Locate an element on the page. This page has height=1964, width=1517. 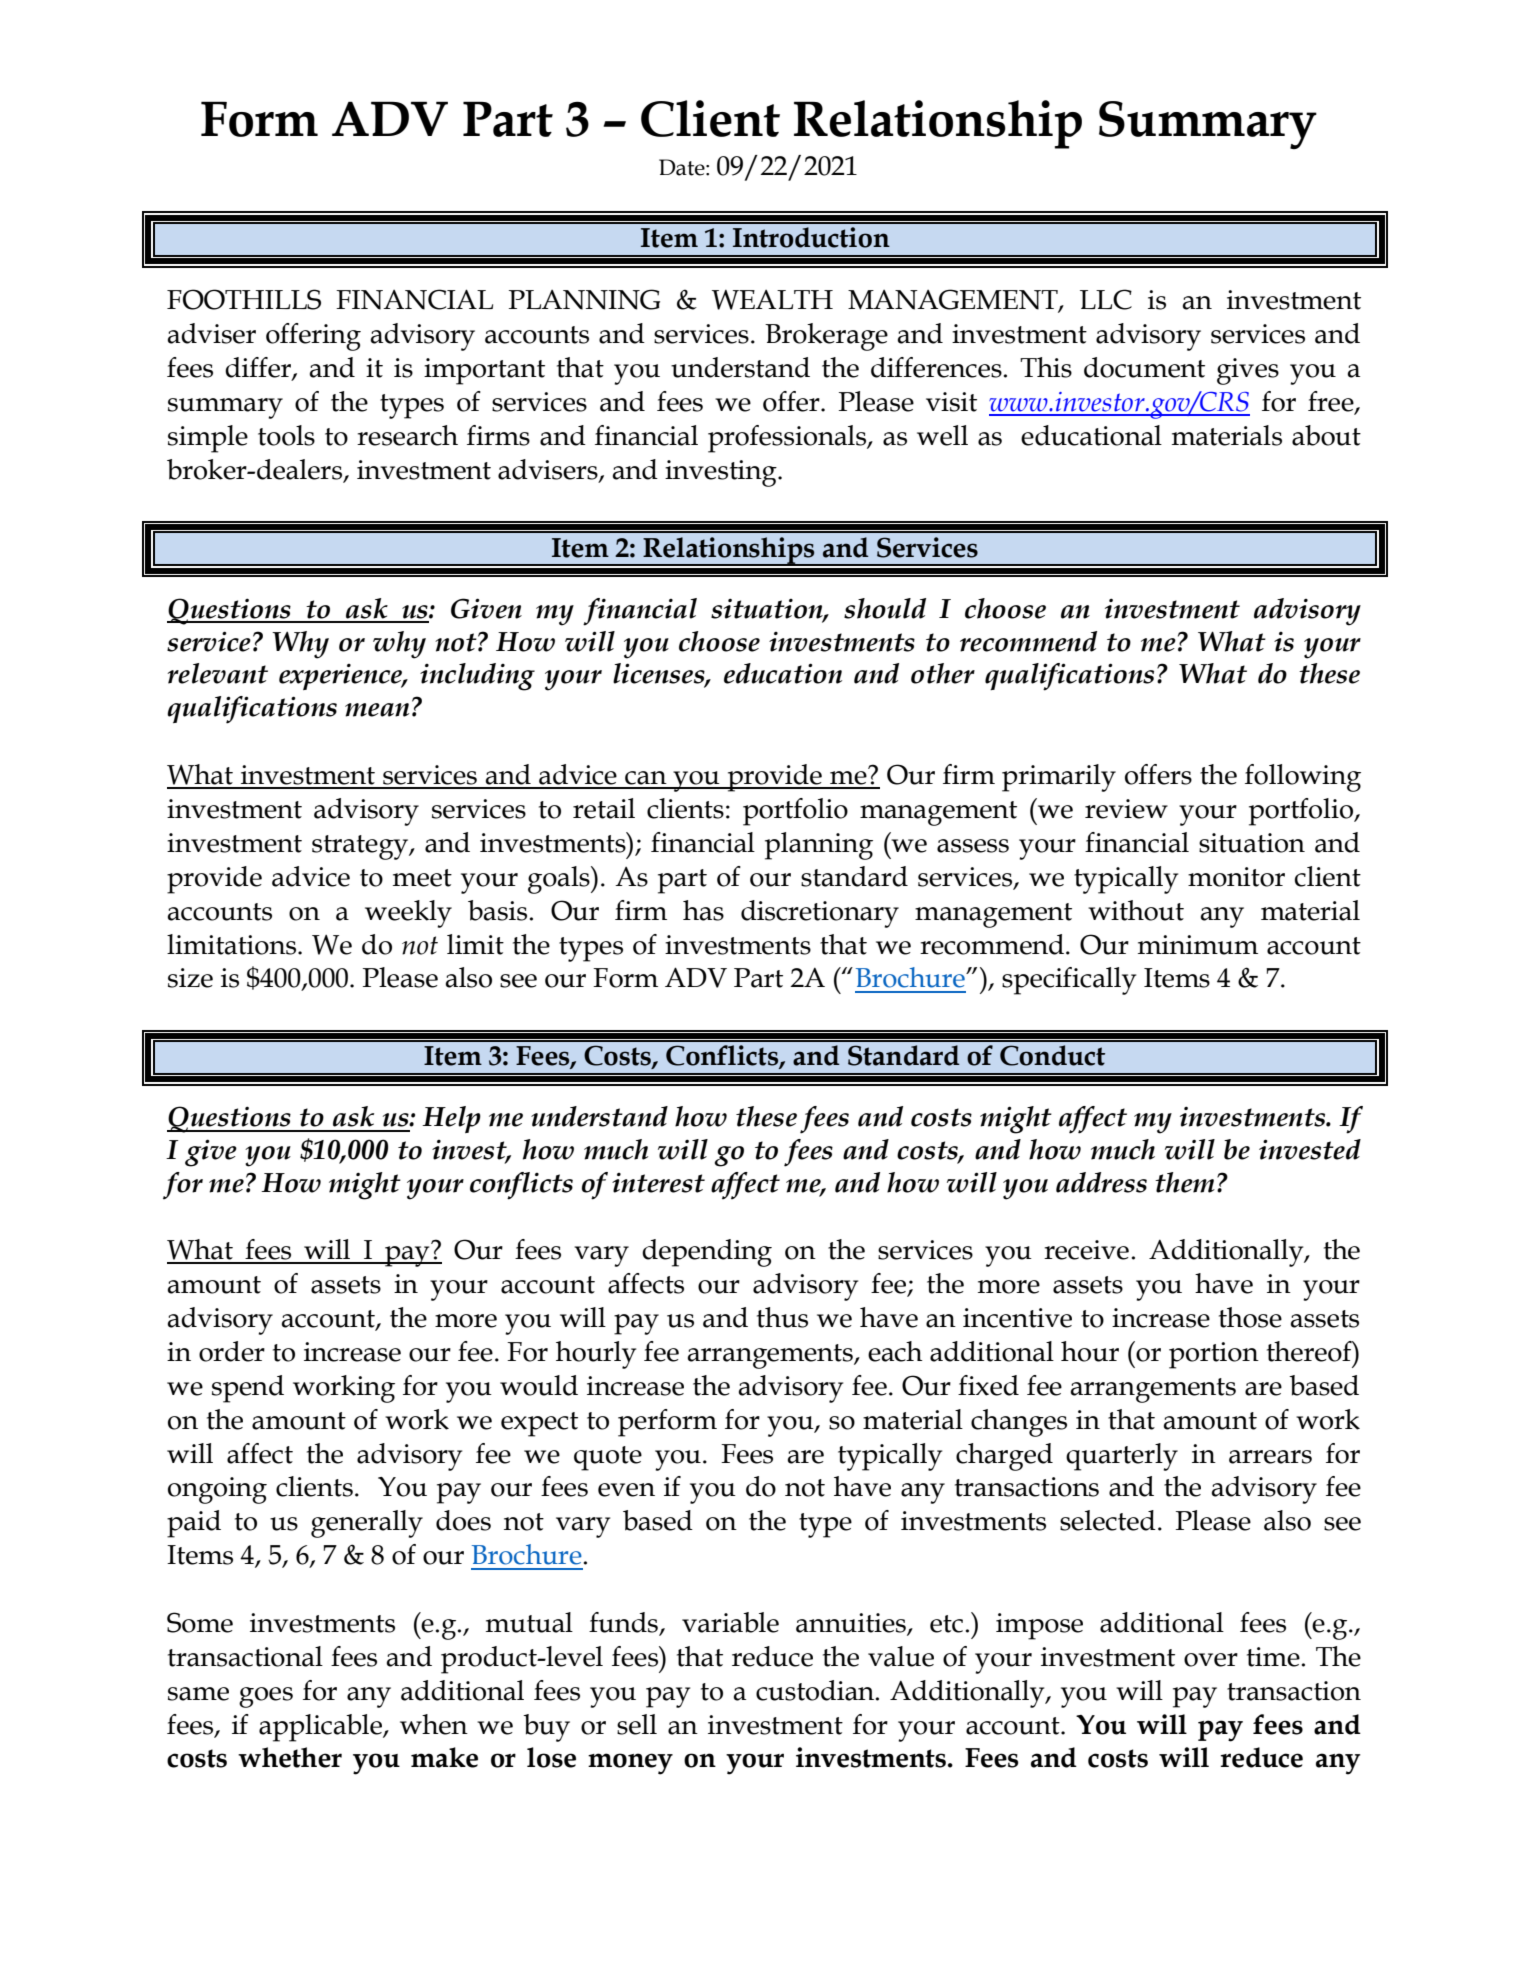
custodian is located at coordinates (816, 1690).
